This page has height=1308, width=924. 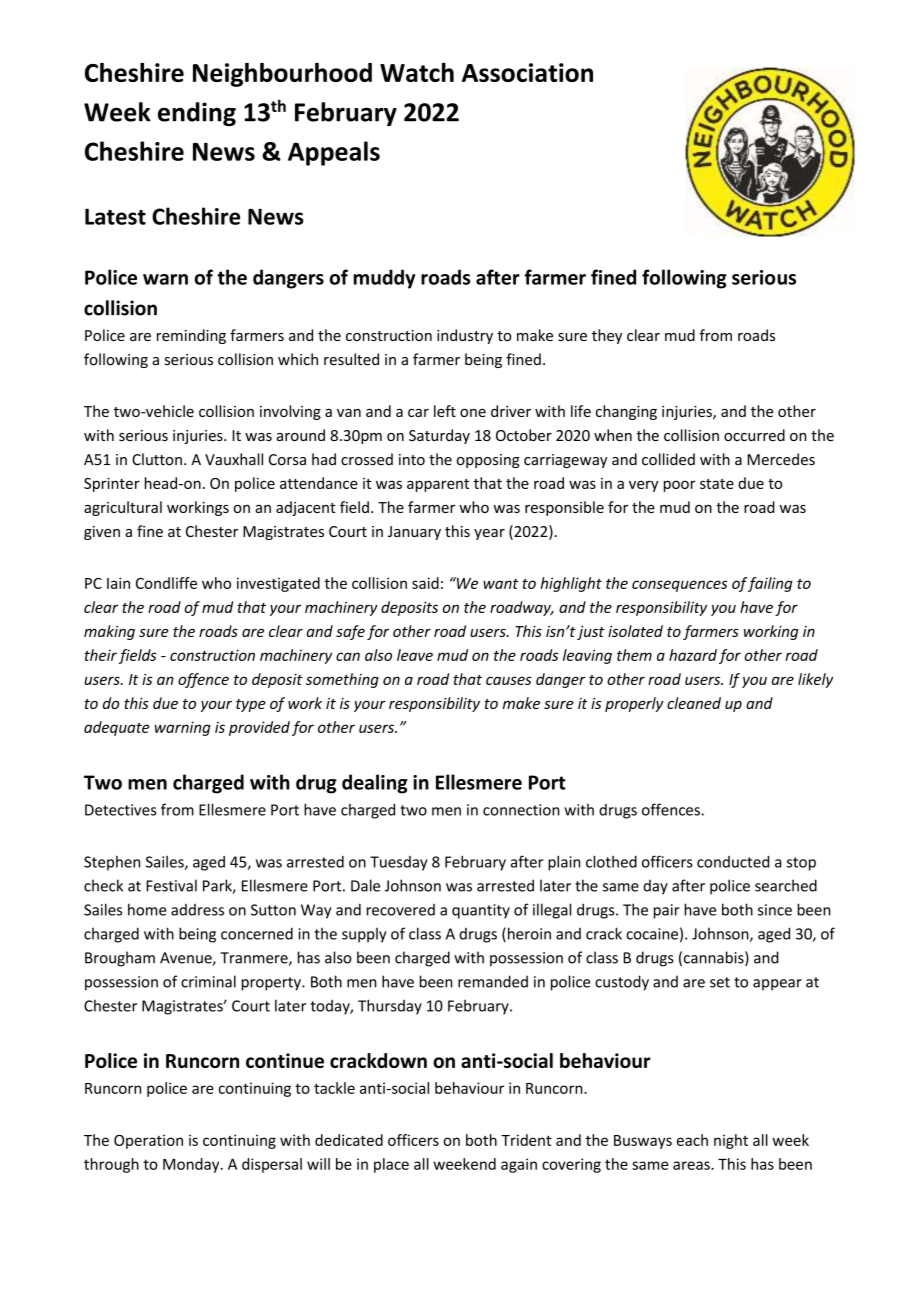 What do you see at coordinates (526, 1140) in the page?
I see `Trident` at bounding box center [526, 1140].
